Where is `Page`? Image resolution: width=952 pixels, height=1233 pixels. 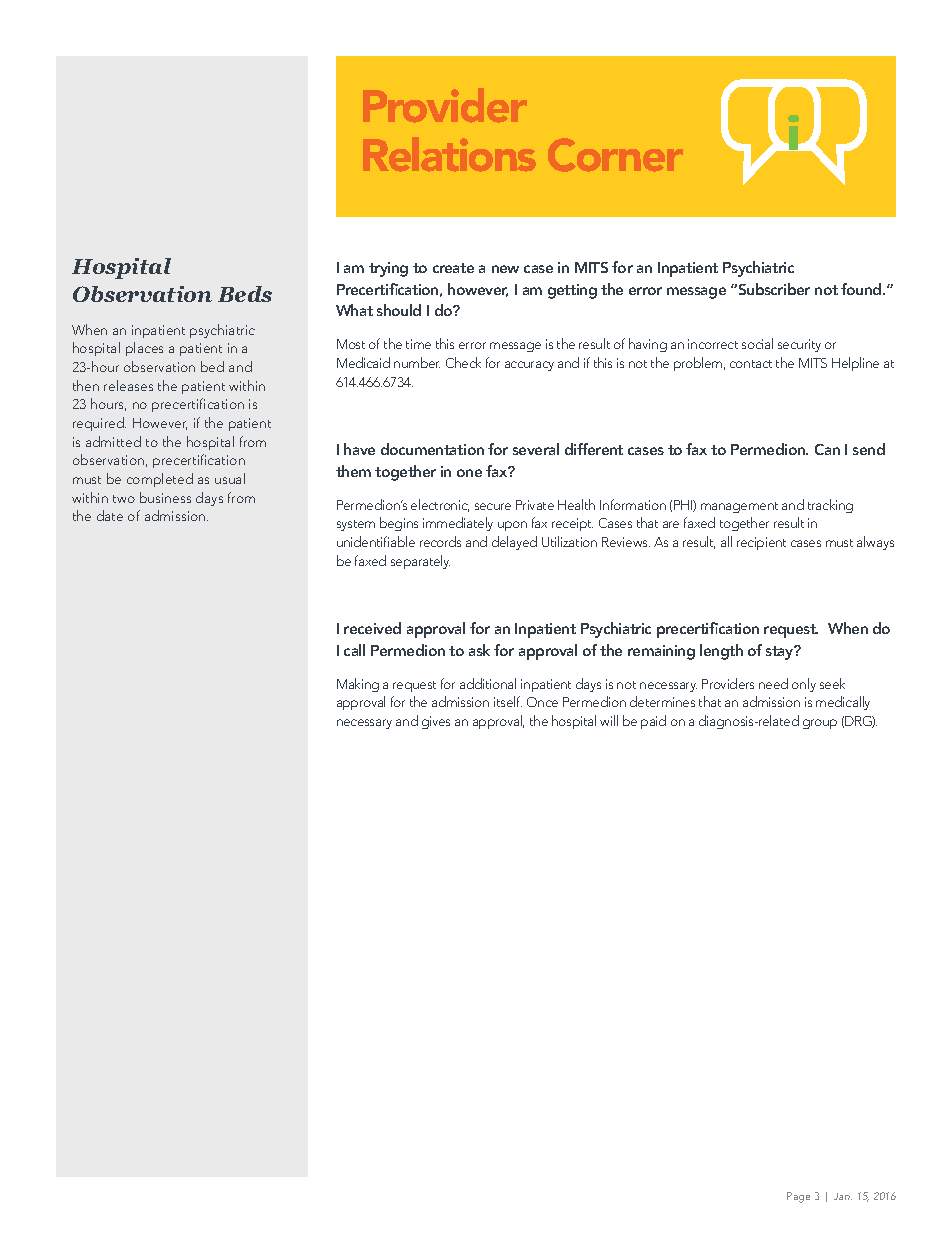 Page is located at coordinates (798, 1197).
